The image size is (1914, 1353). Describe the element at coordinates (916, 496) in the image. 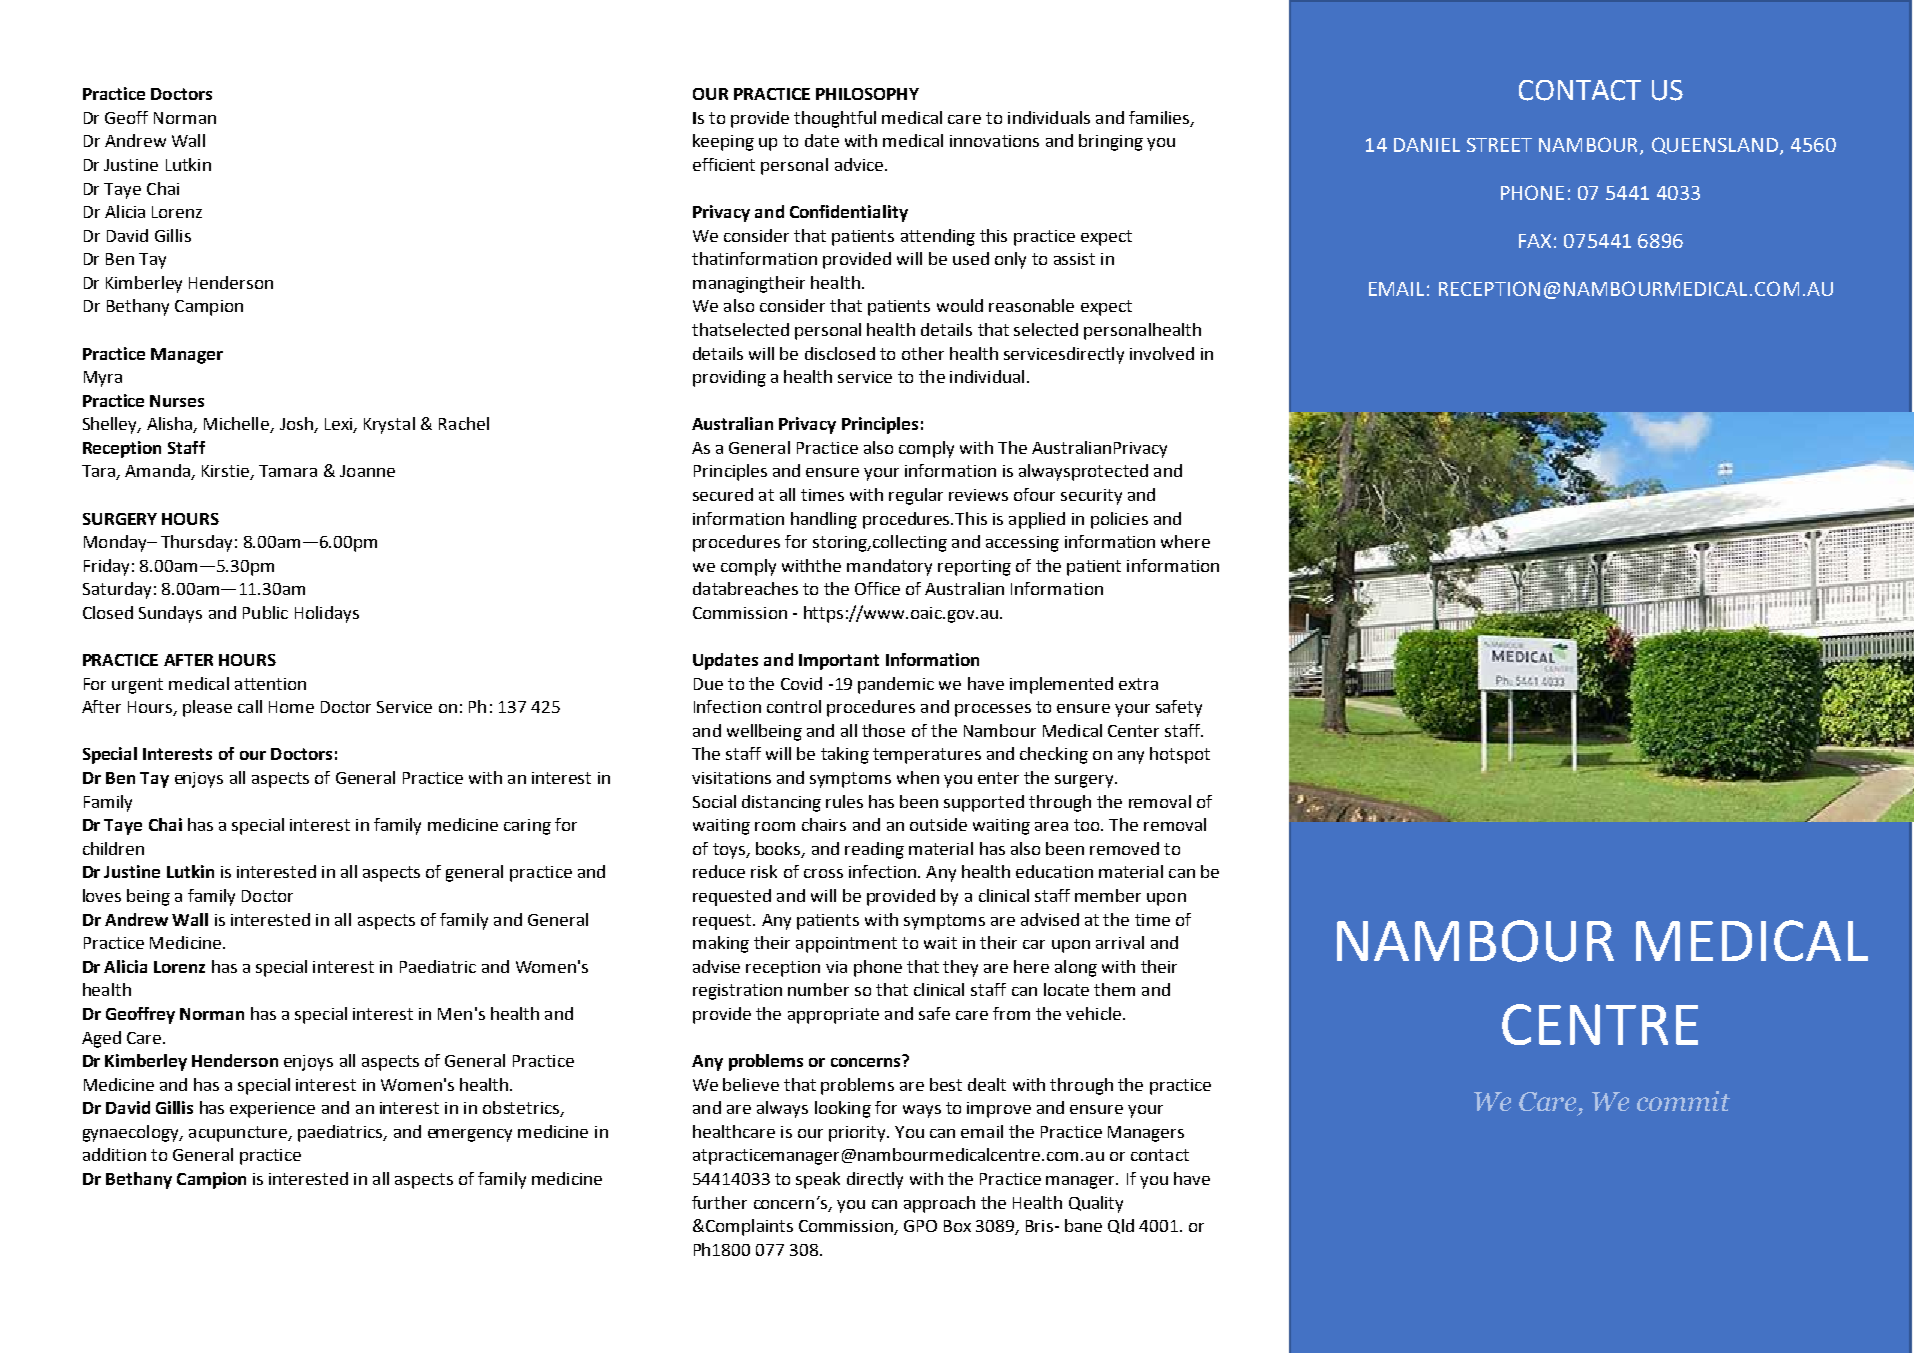

I see `regular` at that location.
